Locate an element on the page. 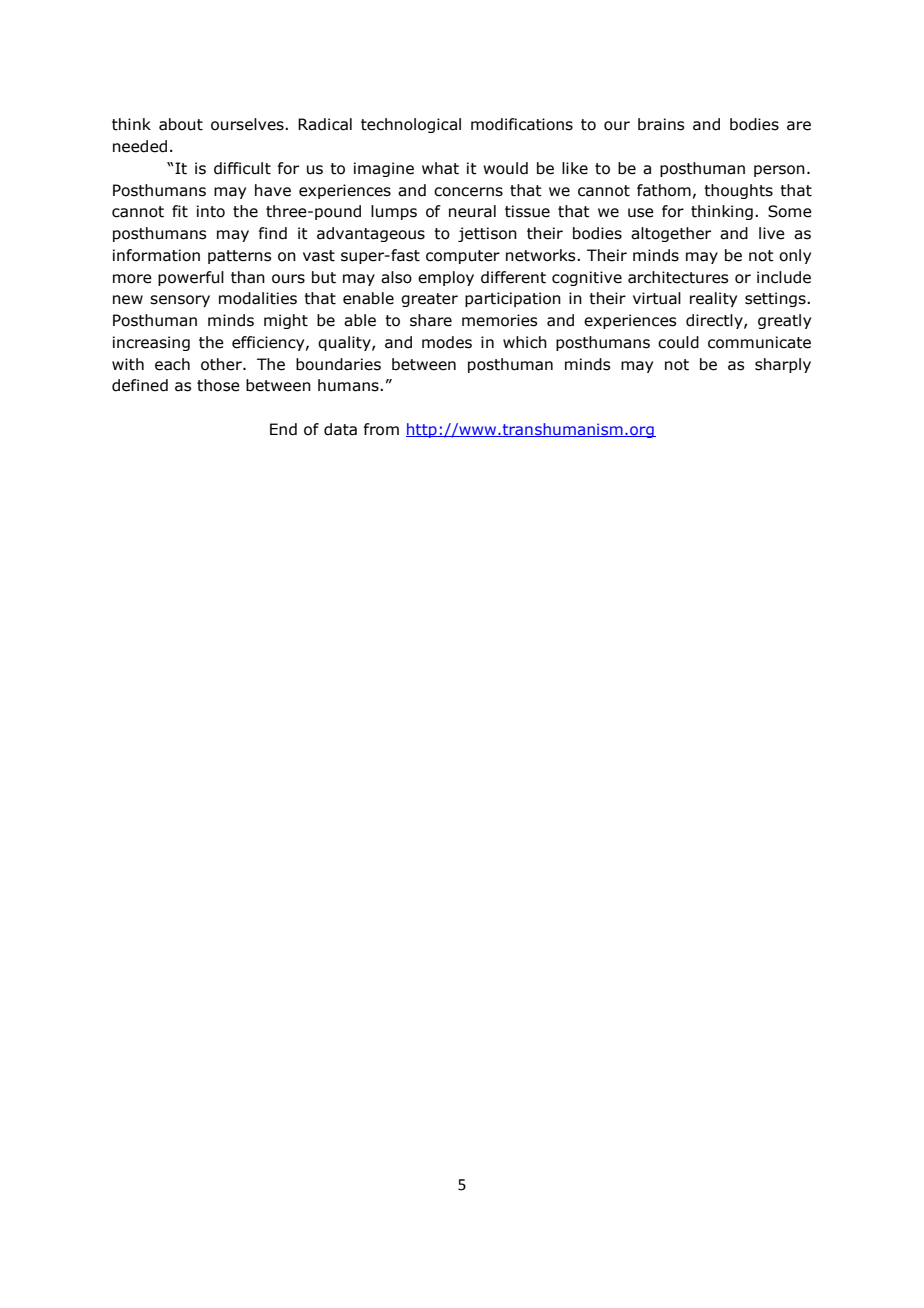 Image resolution: width=924 pixels, height=1308 pixels. thoughts is located at coordinates (738, 191).
